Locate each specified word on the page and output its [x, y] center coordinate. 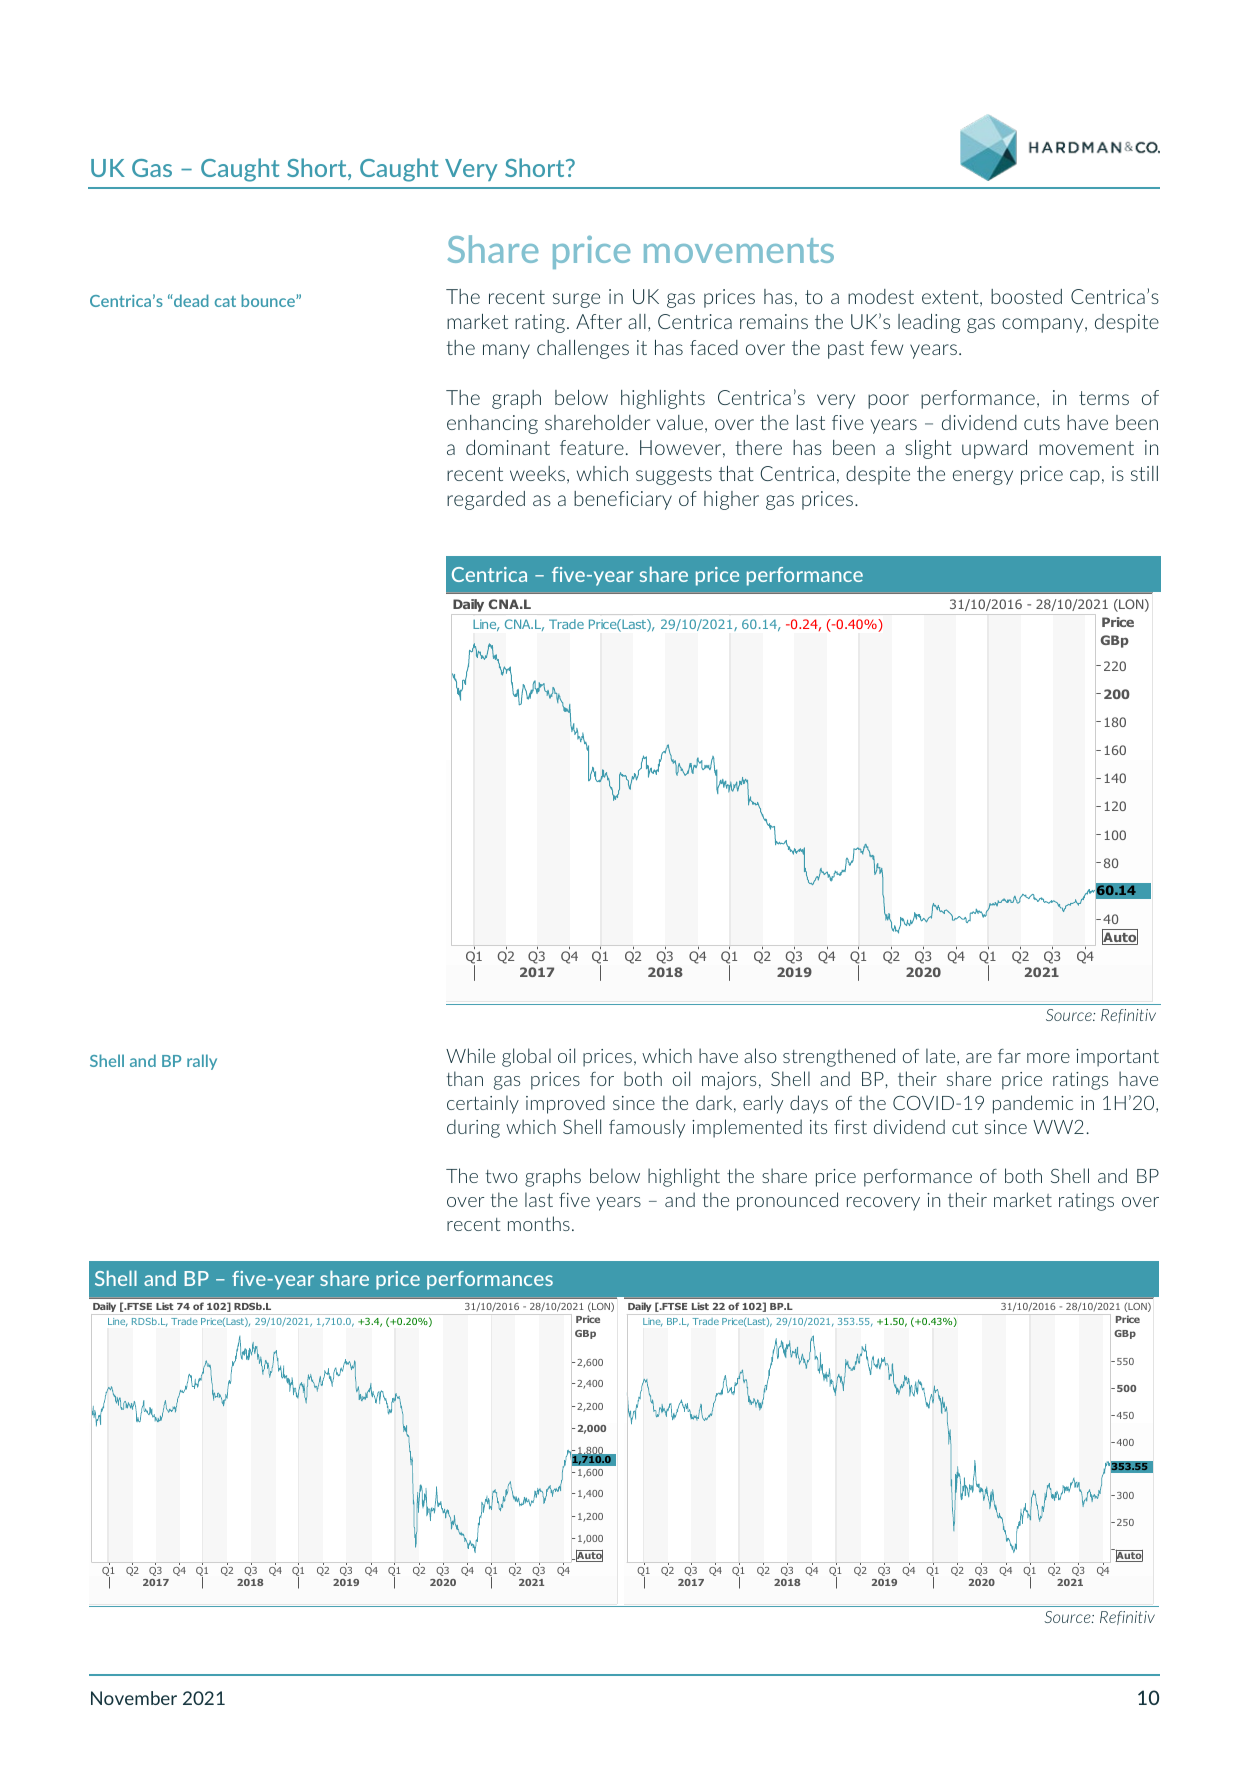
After [599, 321]
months [539, 1223]
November [134, 1698]
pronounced [787, 1201]
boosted [1026, 296]
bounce [269, 300]
